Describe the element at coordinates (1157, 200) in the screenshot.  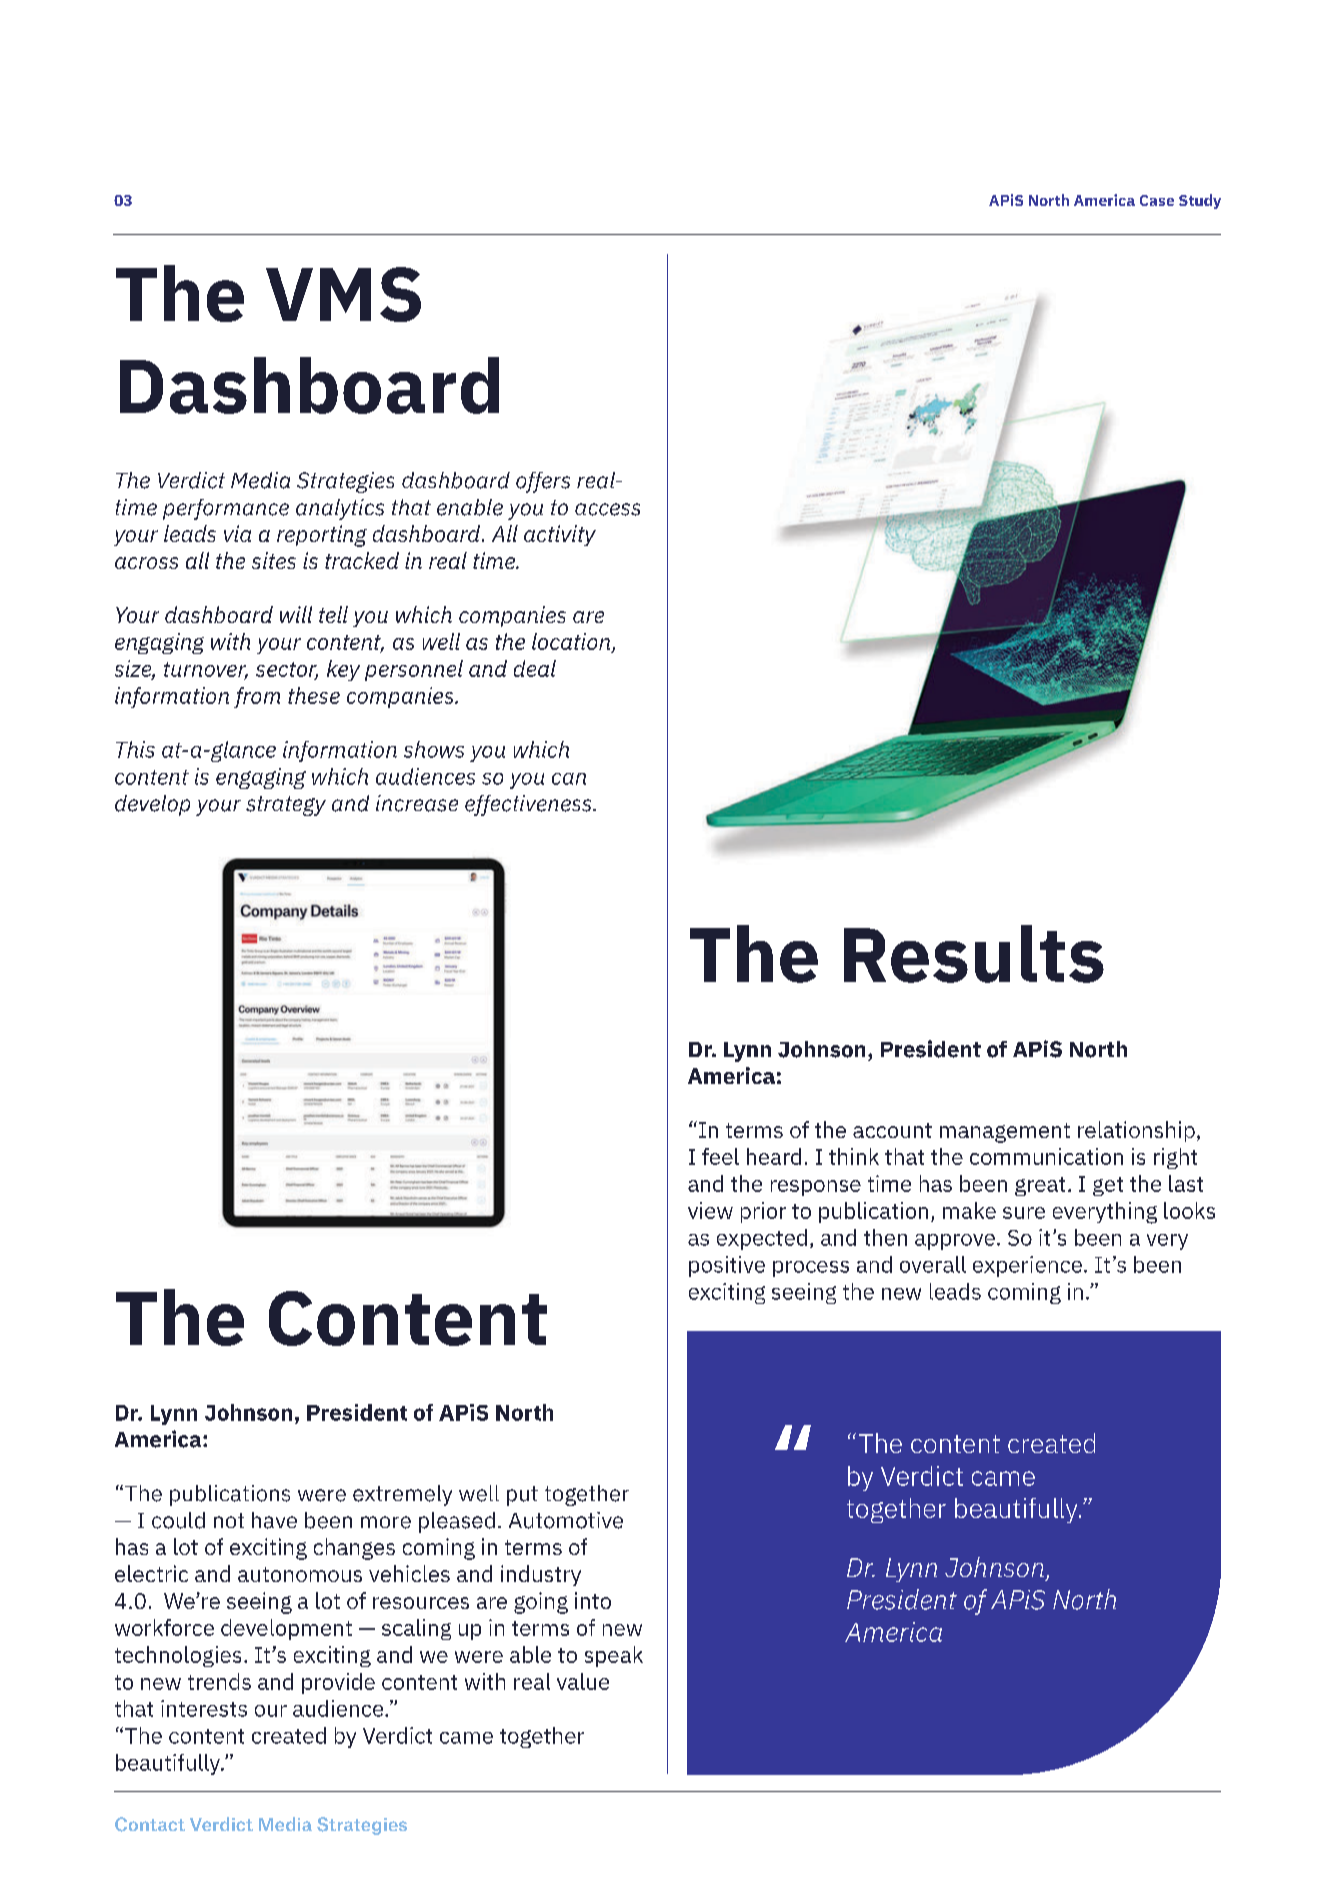
I see `Case` at that location.
